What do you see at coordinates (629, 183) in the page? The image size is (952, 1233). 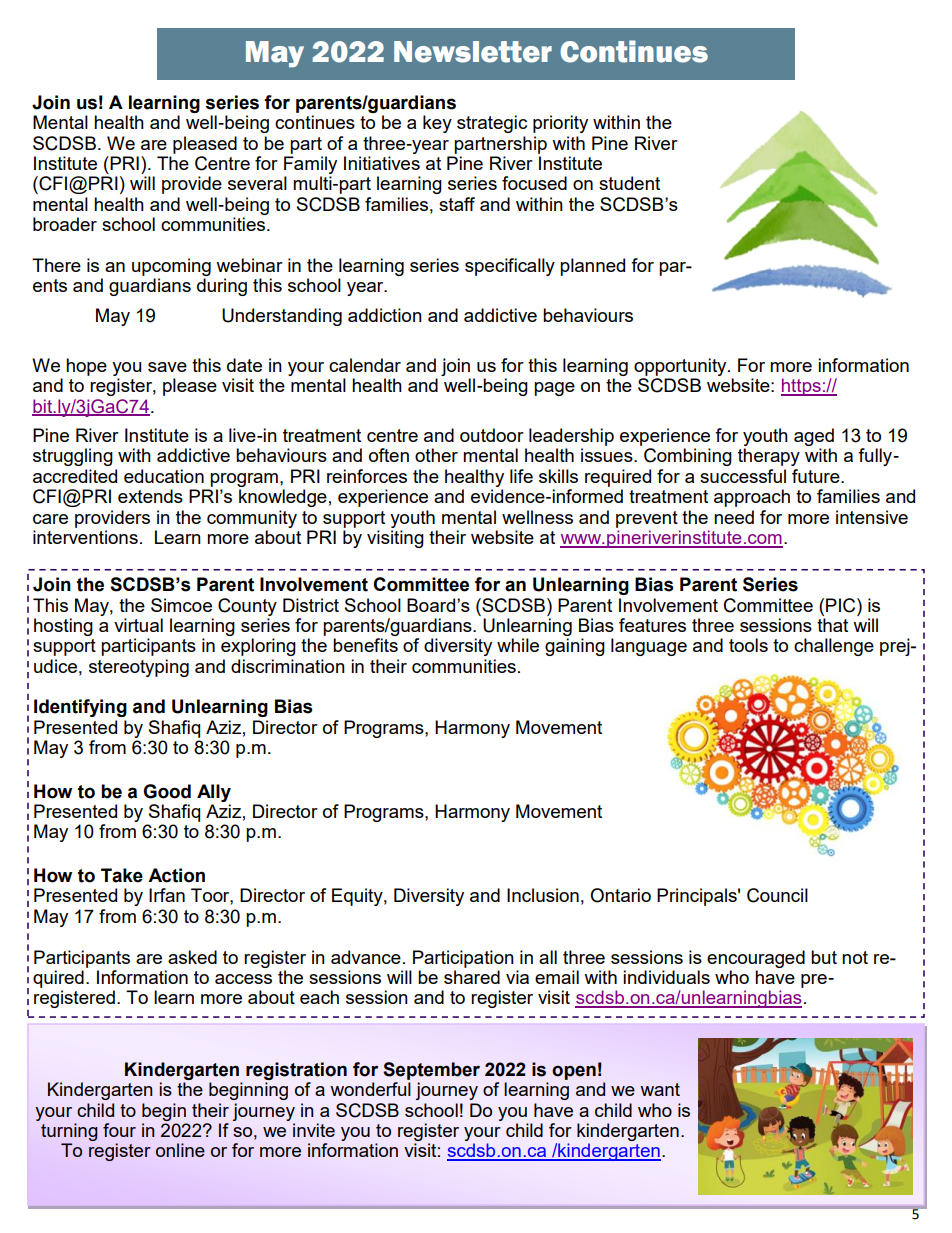 I see `student` at bounding box center [629, 183].
